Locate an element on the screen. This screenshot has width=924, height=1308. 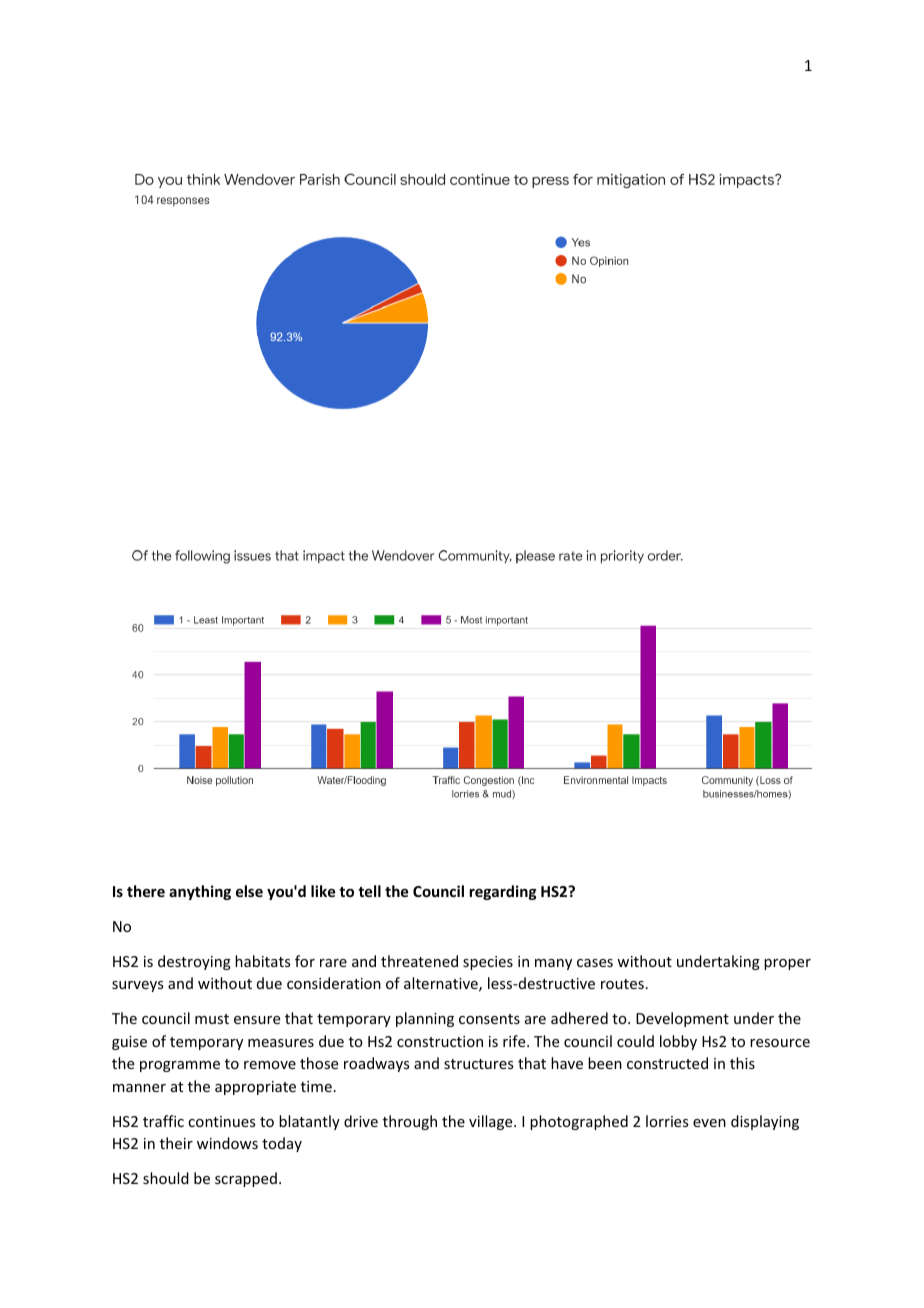
anything is located at coordinates (200, 892).
